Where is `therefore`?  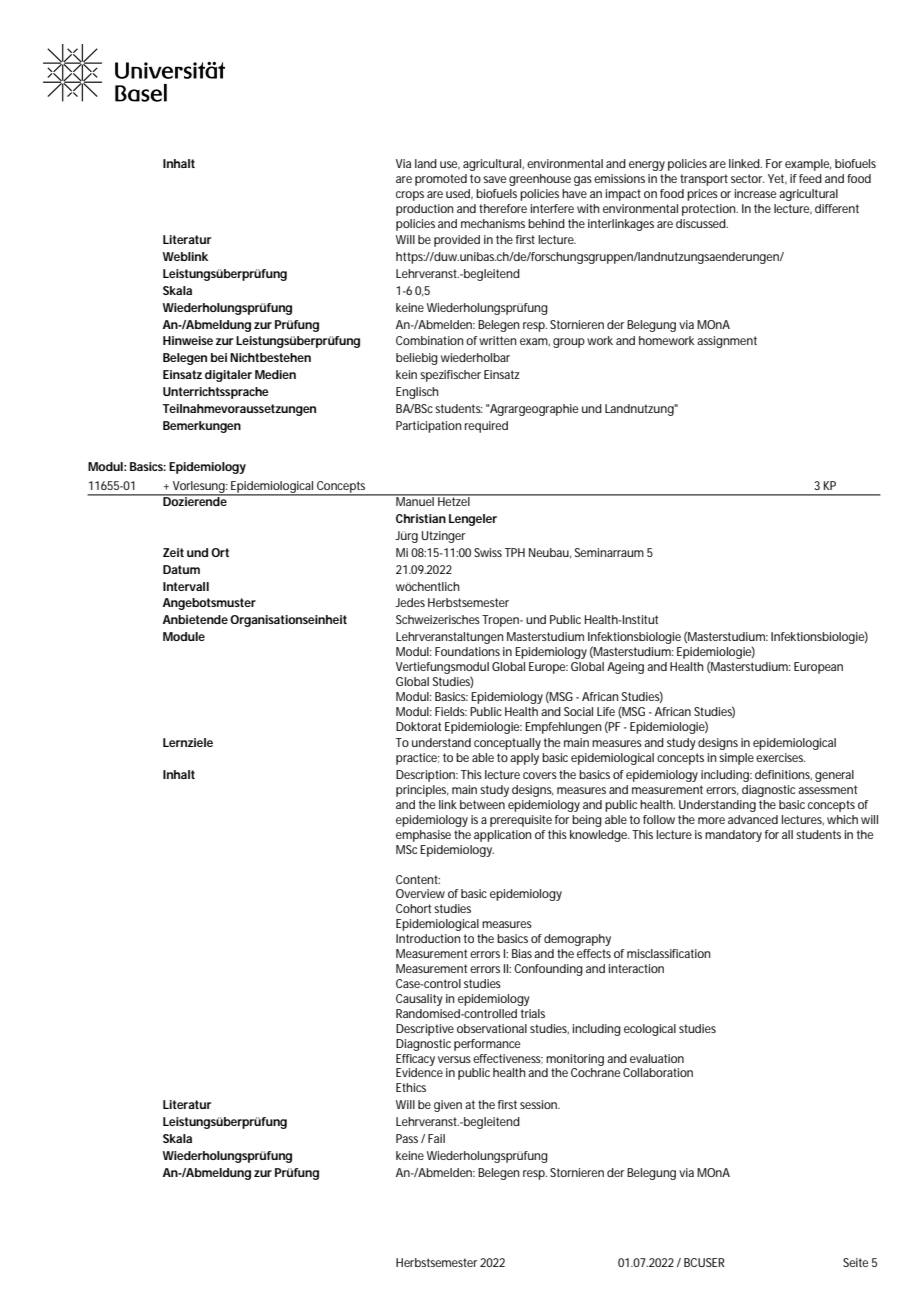 therefore is located at coordinates (503, 208).
